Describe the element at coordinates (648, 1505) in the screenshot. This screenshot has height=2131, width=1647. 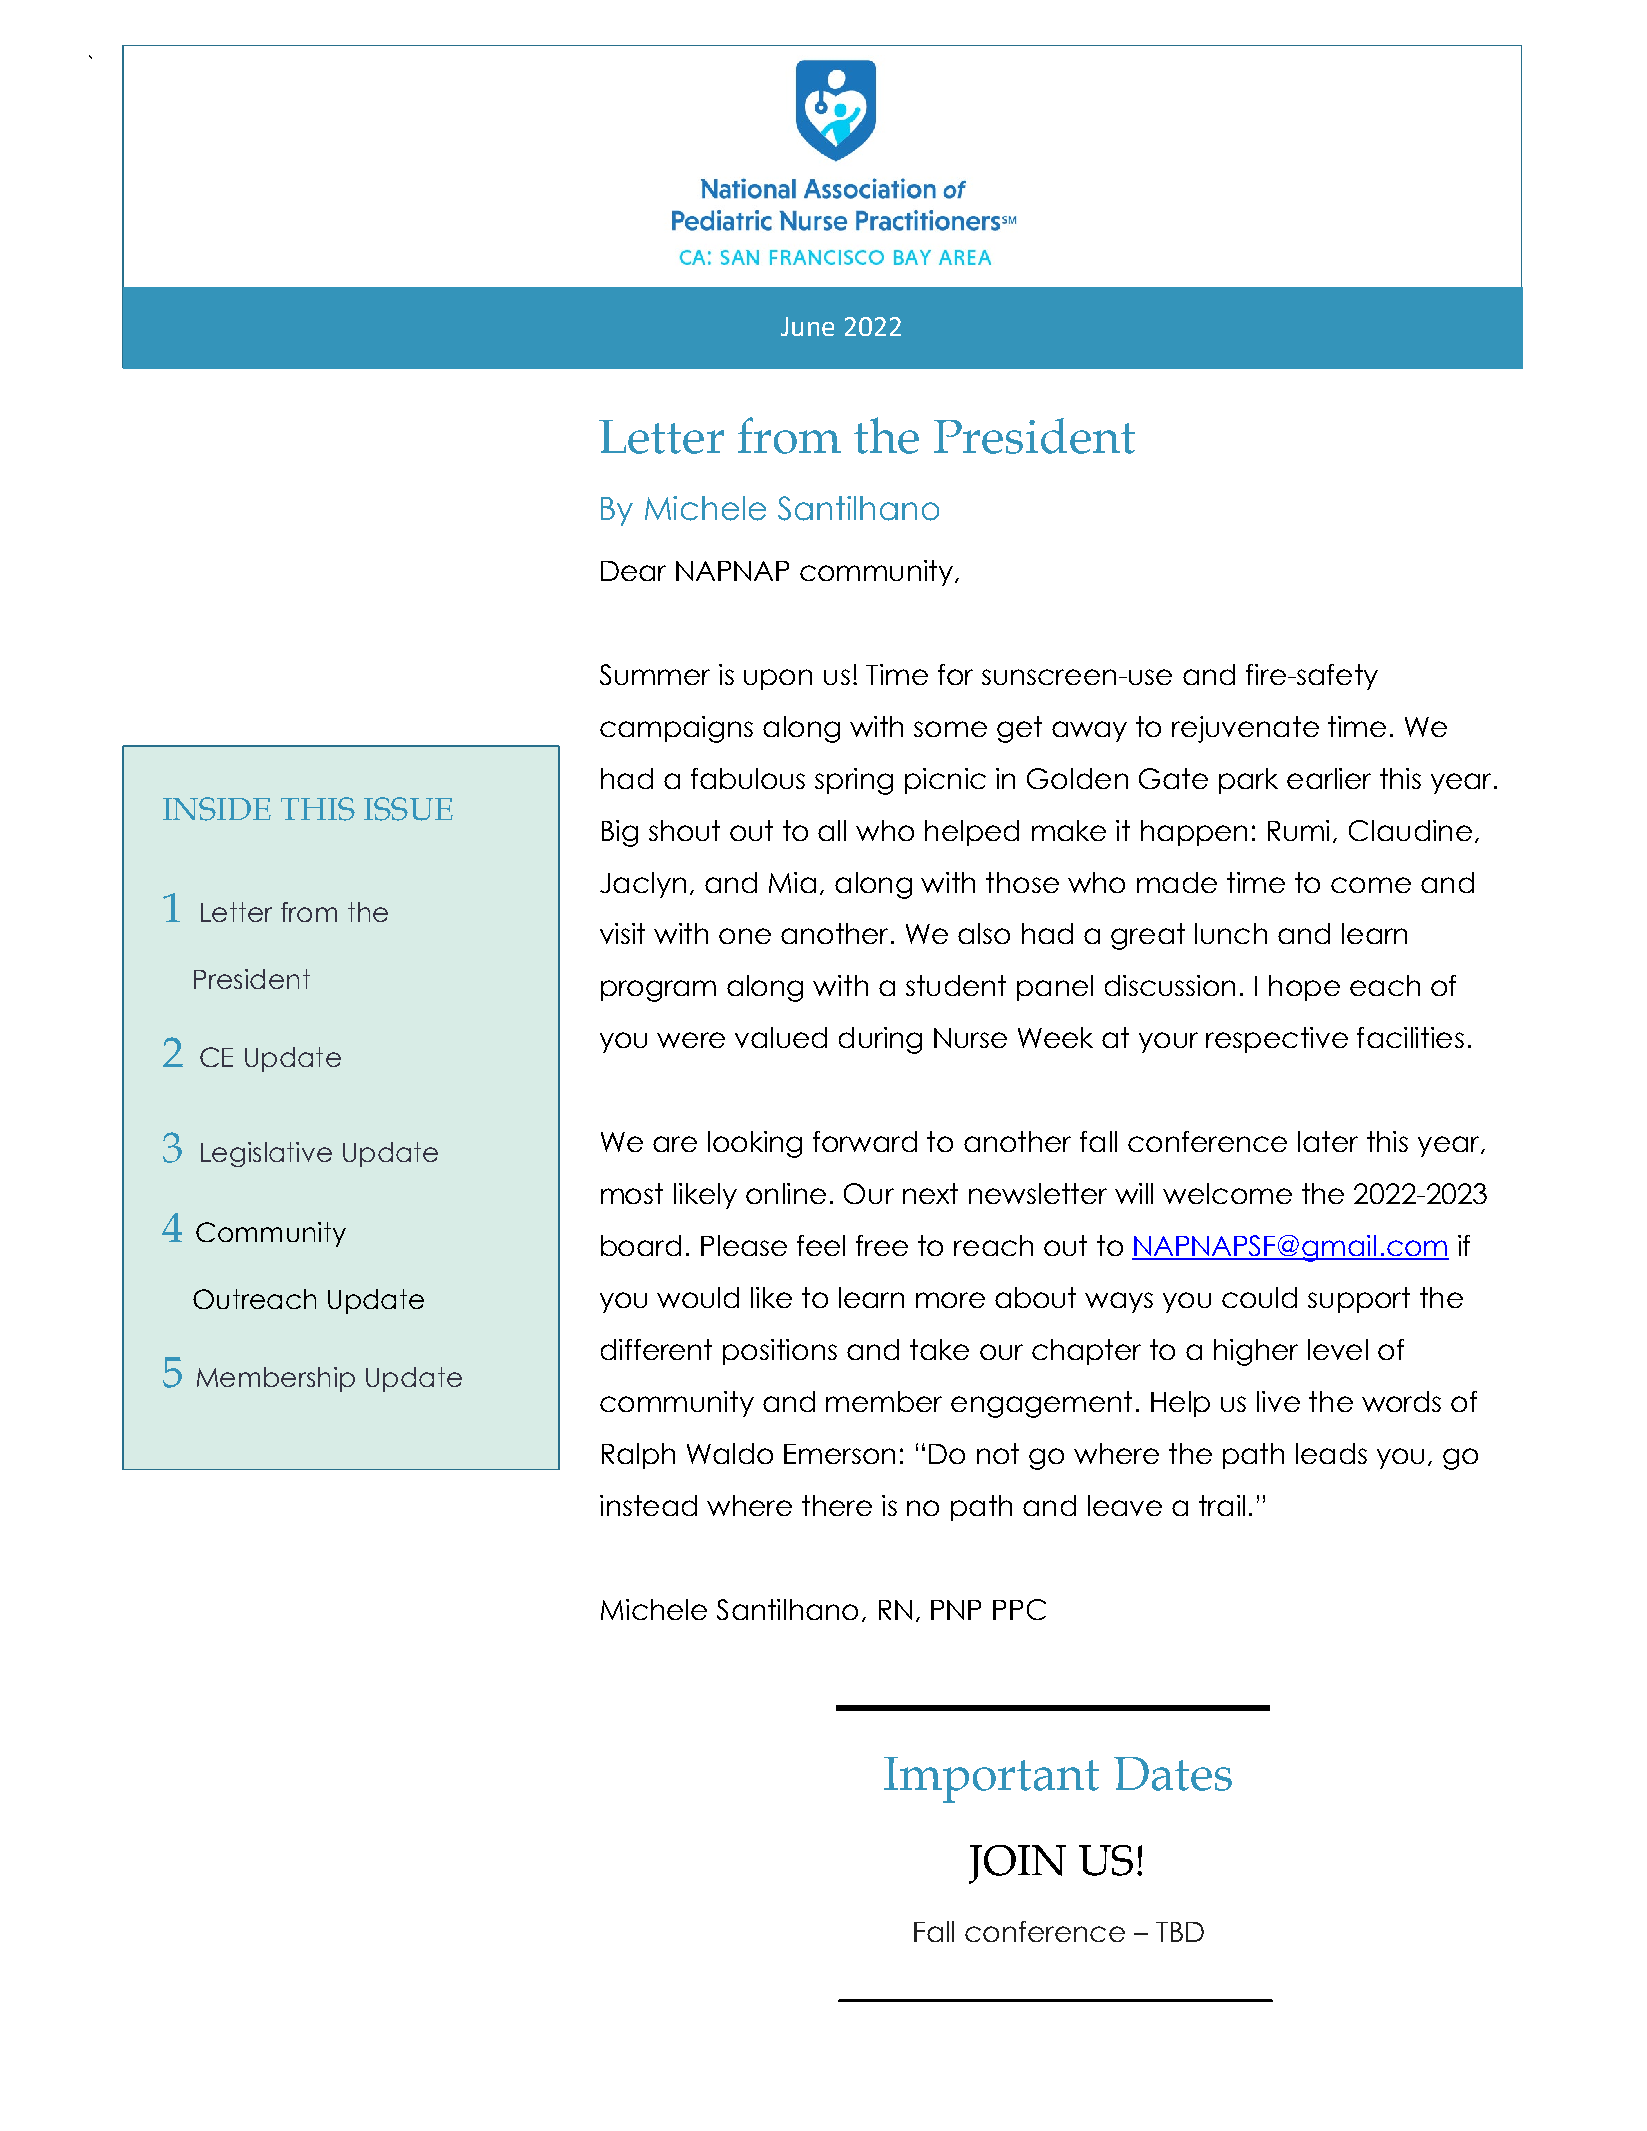
I see `instead` at that location.
